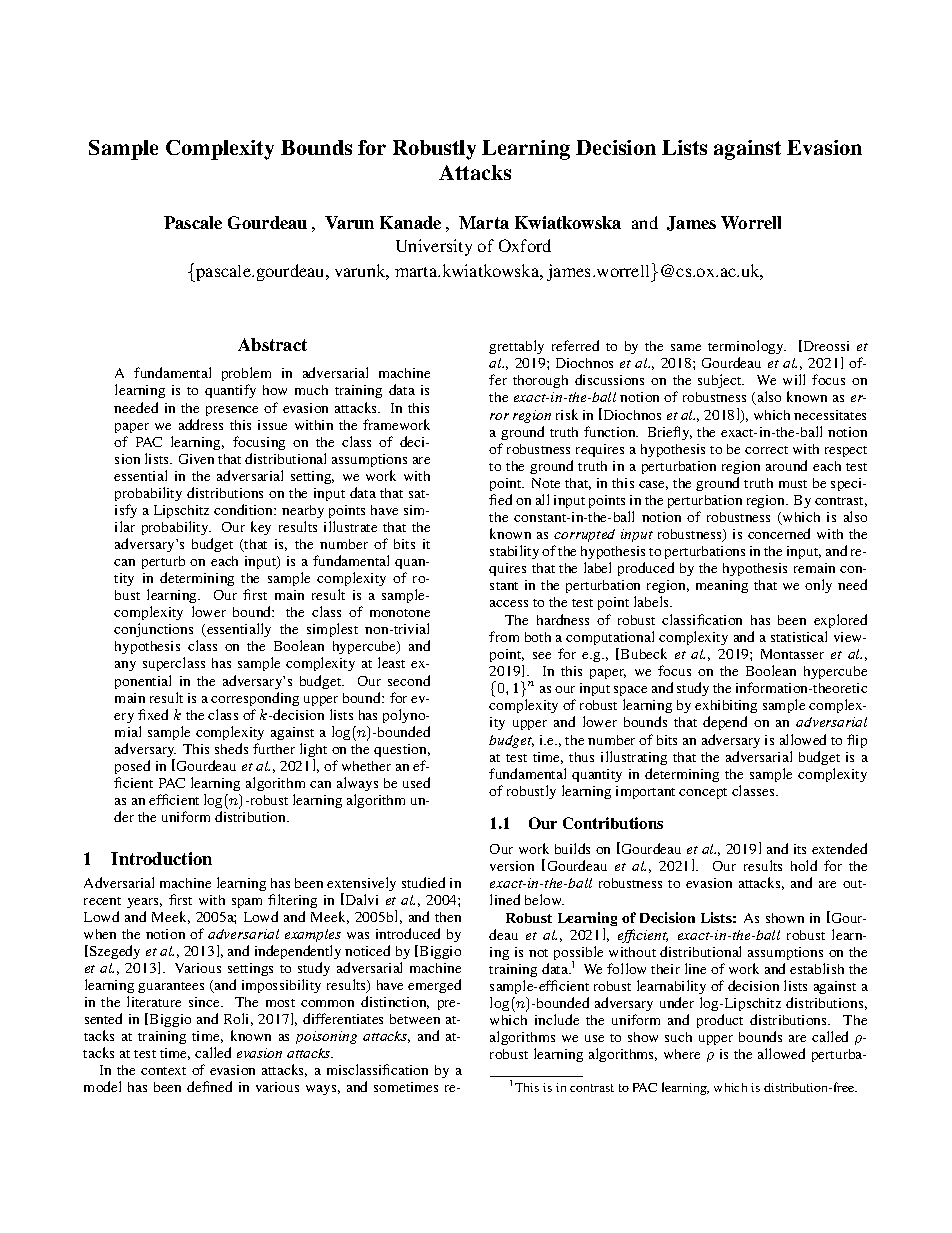 Image resolution: width=952 pixels, height=1233 pixels. What do you see at coordinates (747, 349) in the screenshot?
I see `terminology` at bounding box center [747, 349].
